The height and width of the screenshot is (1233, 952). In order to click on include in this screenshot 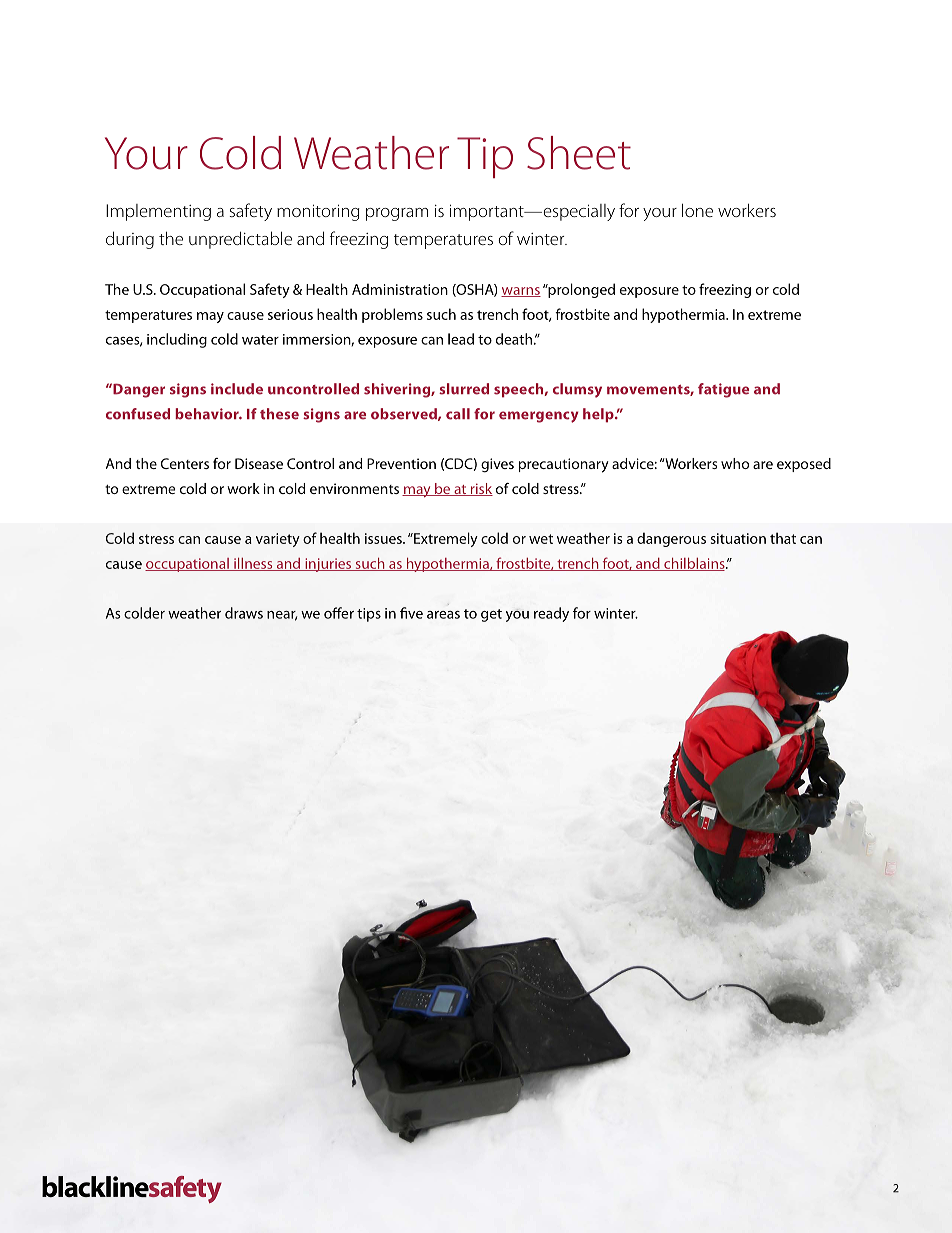, I will do `click(237, 389)`.
